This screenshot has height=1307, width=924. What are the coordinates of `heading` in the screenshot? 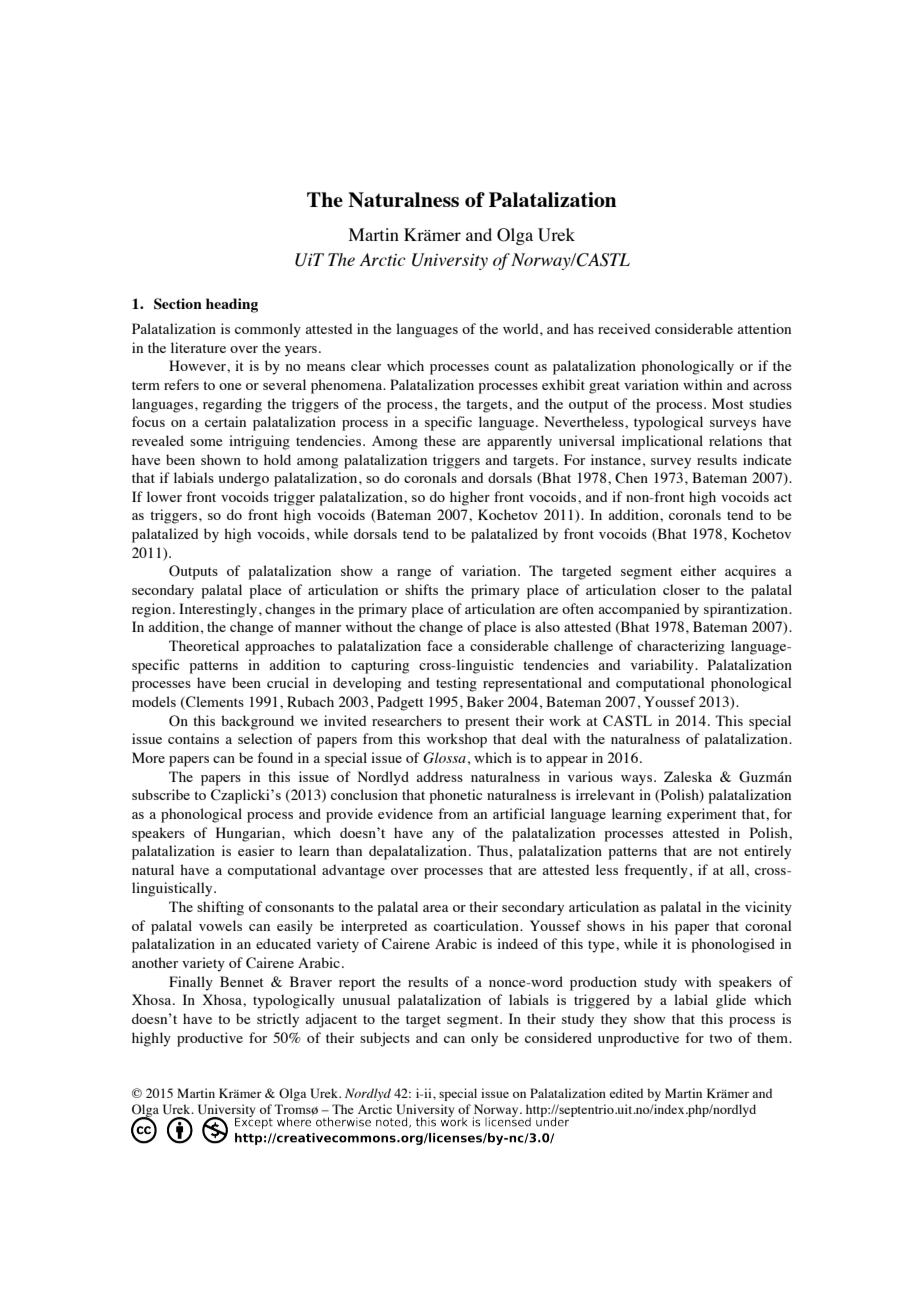 It's located at (232, 305).
